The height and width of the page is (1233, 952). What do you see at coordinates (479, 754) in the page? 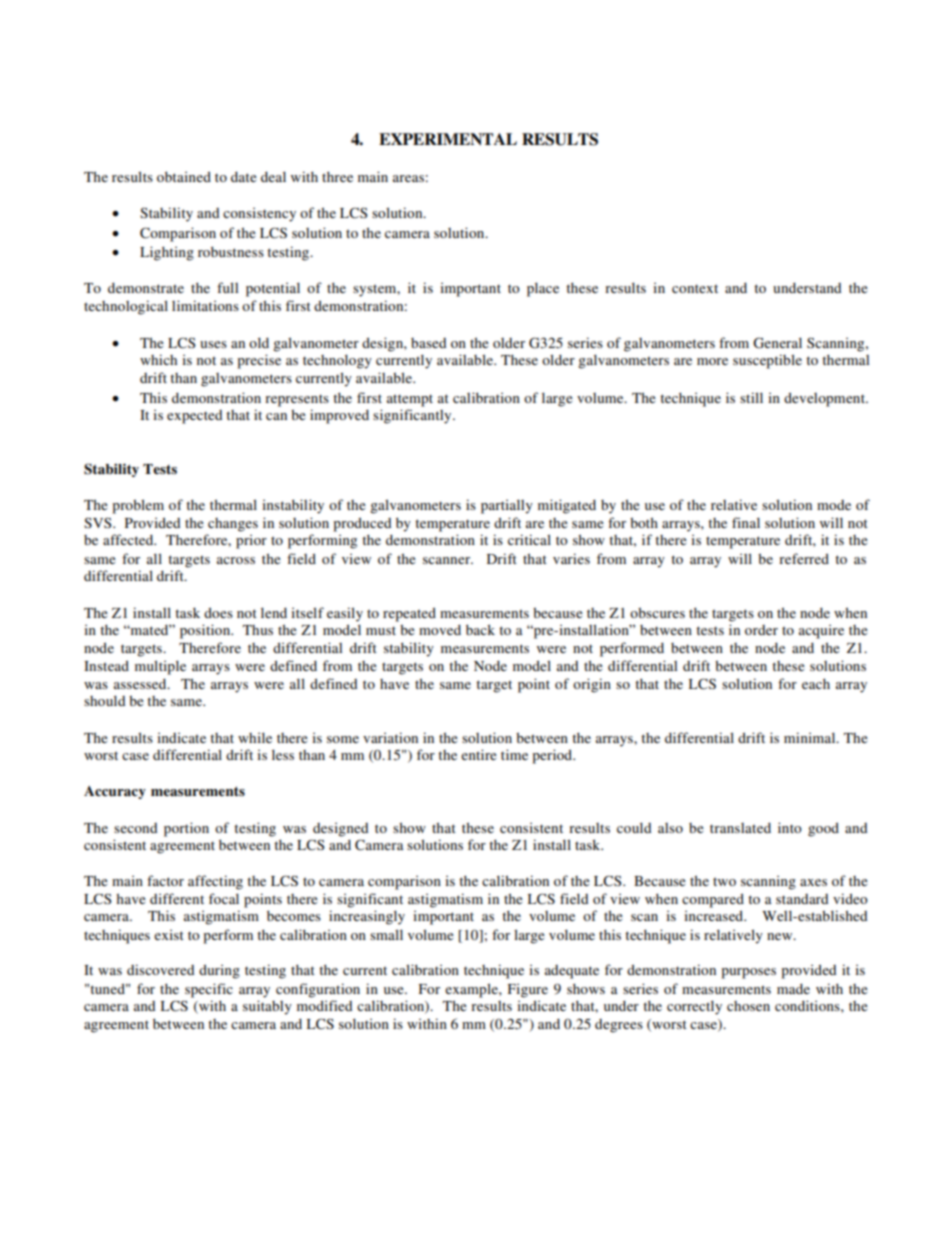
I see `entire` at bounding box center [479, 754].
